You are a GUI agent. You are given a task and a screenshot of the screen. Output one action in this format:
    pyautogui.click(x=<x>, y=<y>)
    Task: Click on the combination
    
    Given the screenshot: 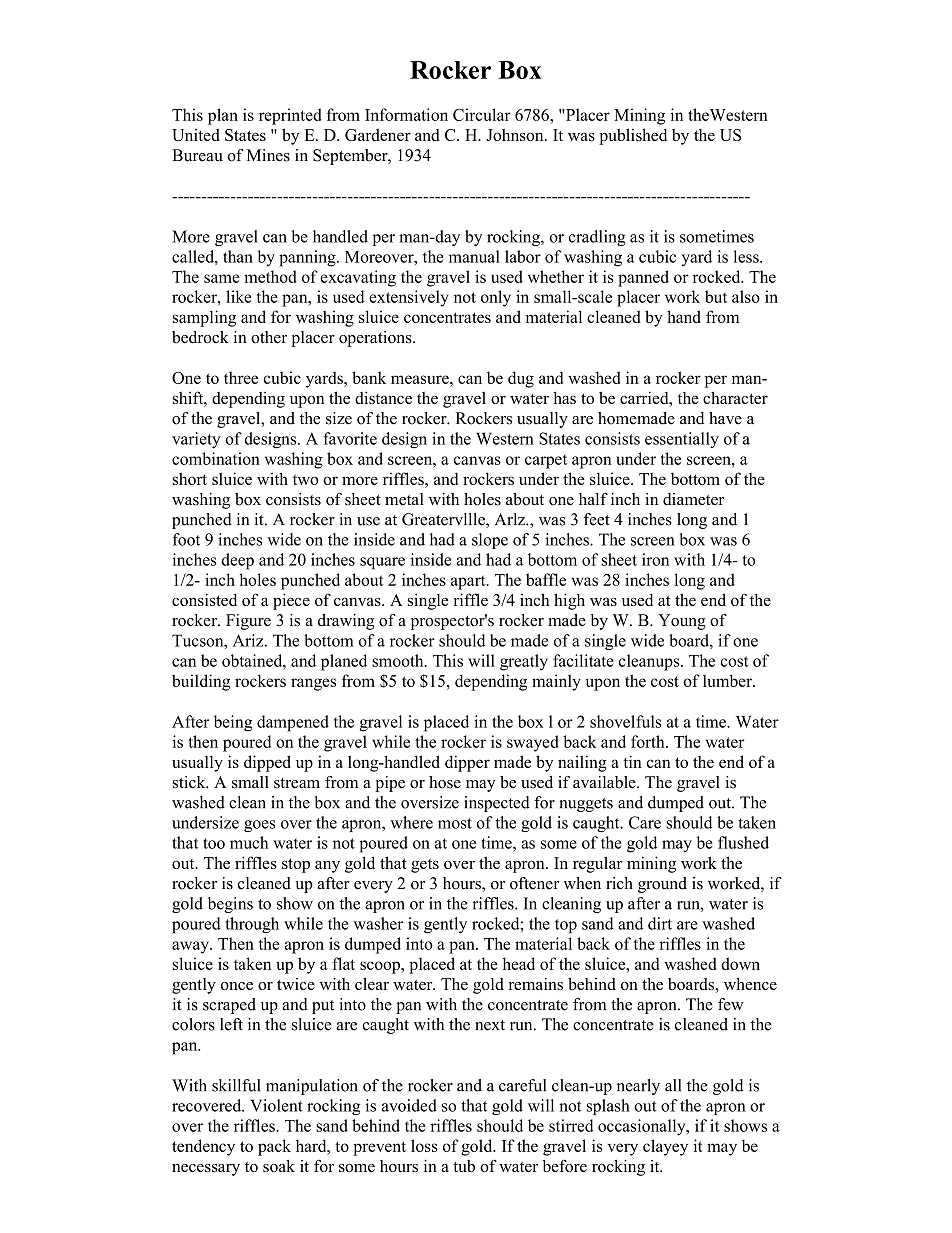 What is the action you would take?
    pyautogui.click(x=216, y=458)
